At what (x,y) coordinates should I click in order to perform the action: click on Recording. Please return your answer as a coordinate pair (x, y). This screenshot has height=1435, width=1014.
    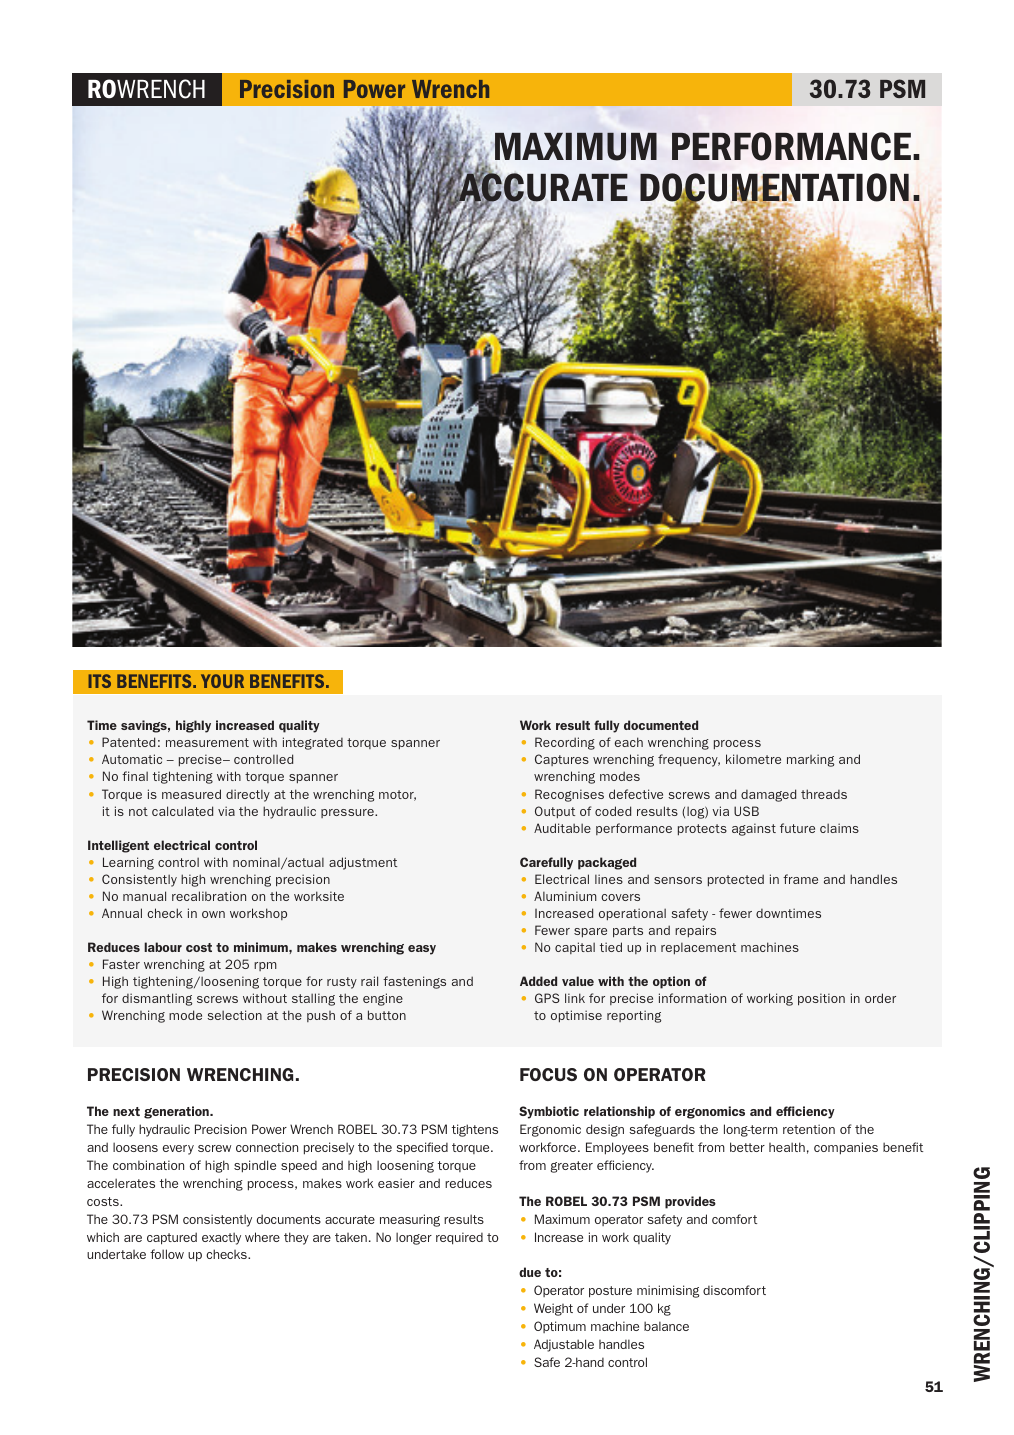
    Looking at the image, I should click on (565, 743).
